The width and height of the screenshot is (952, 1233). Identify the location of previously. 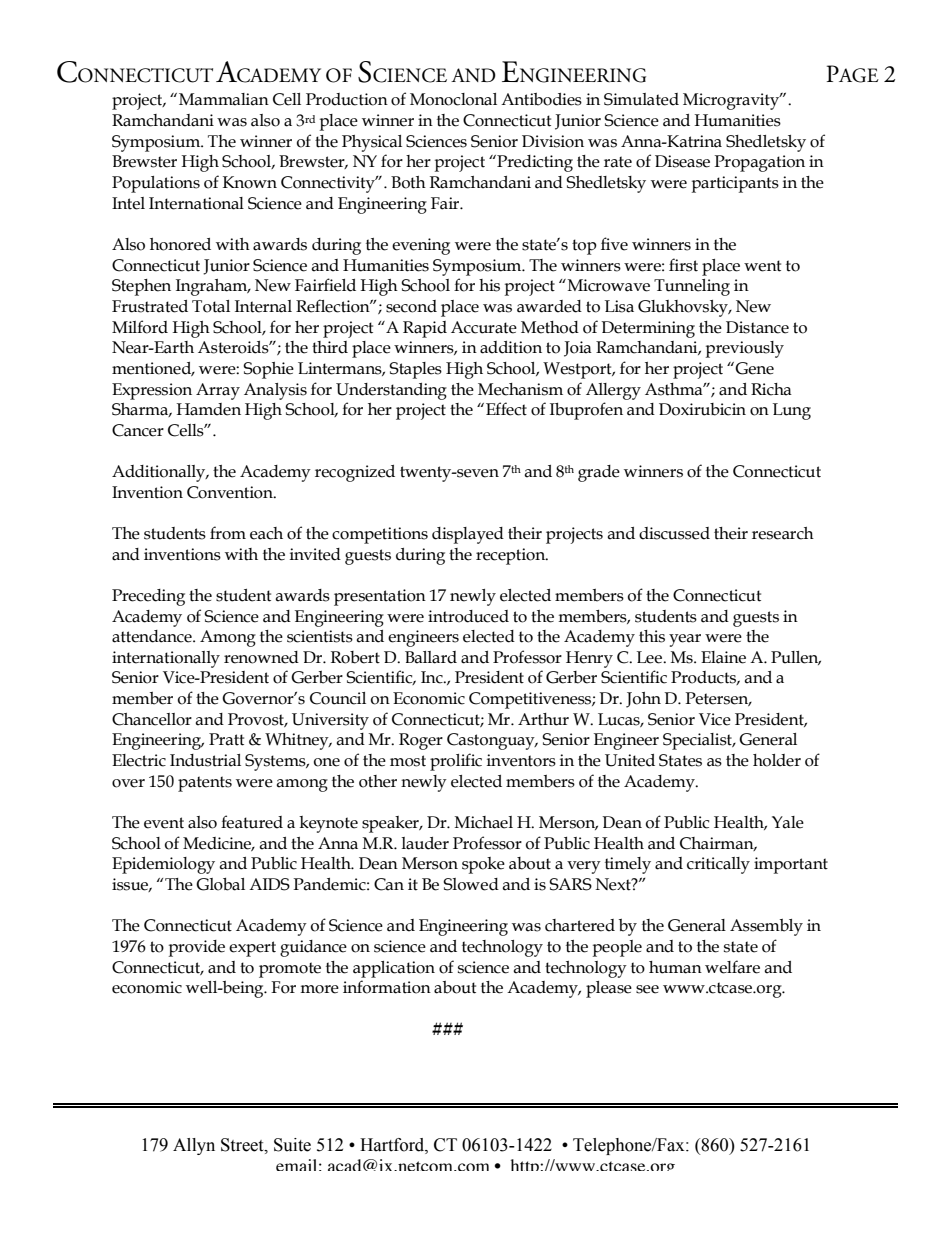
(745, 349).
